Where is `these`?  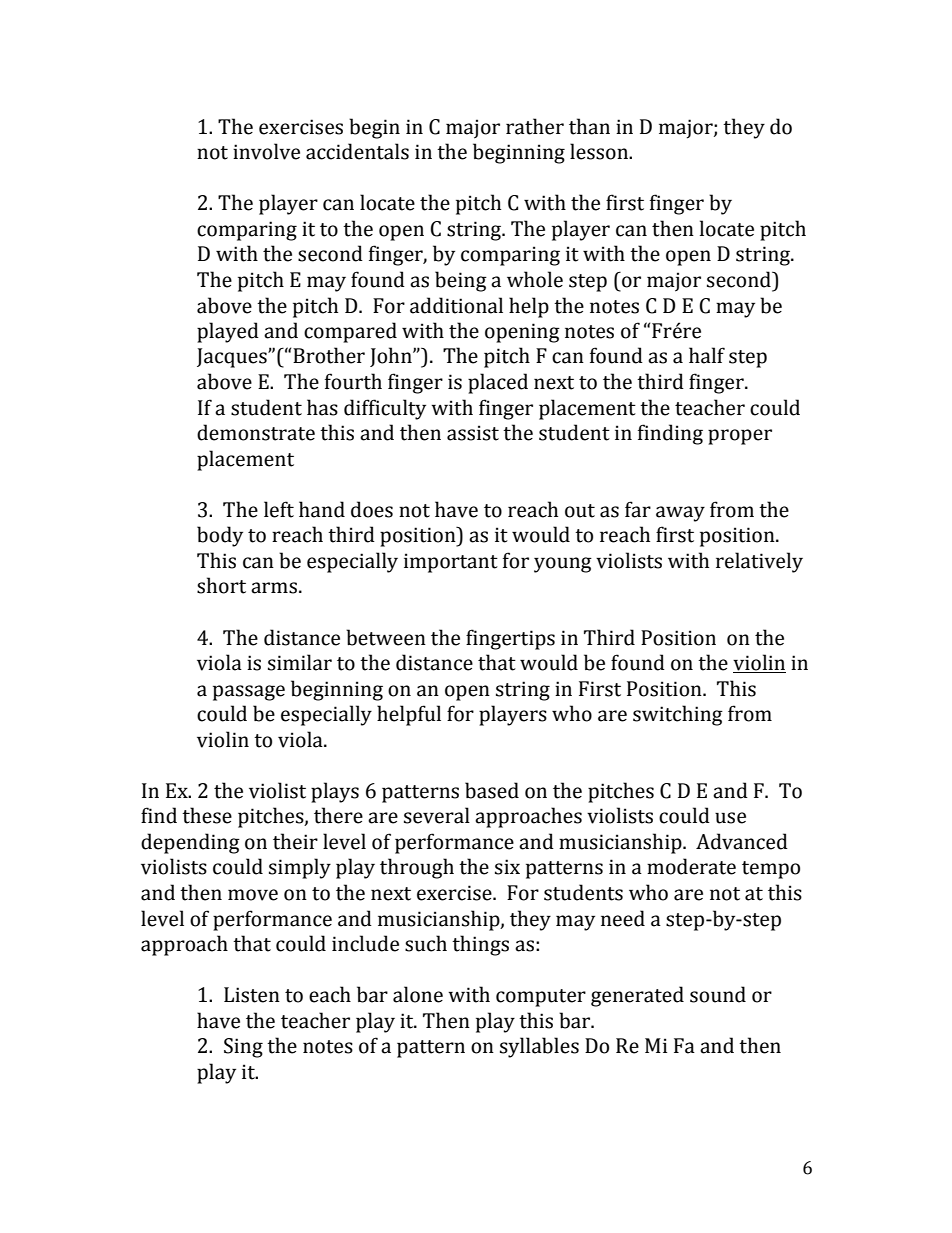 these is located at coordinates (207, 815).
